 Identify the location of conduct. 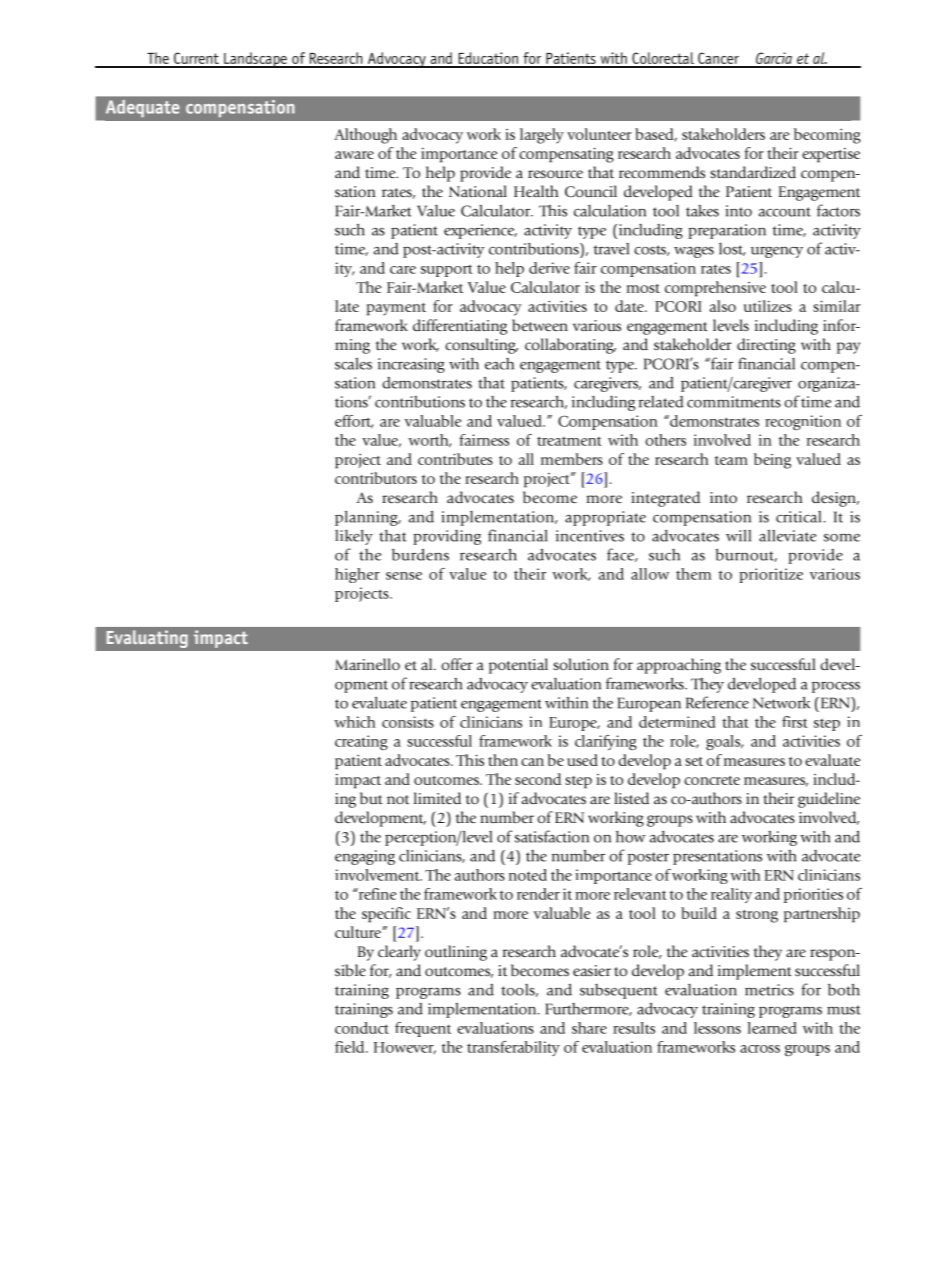
(362, 1028).
